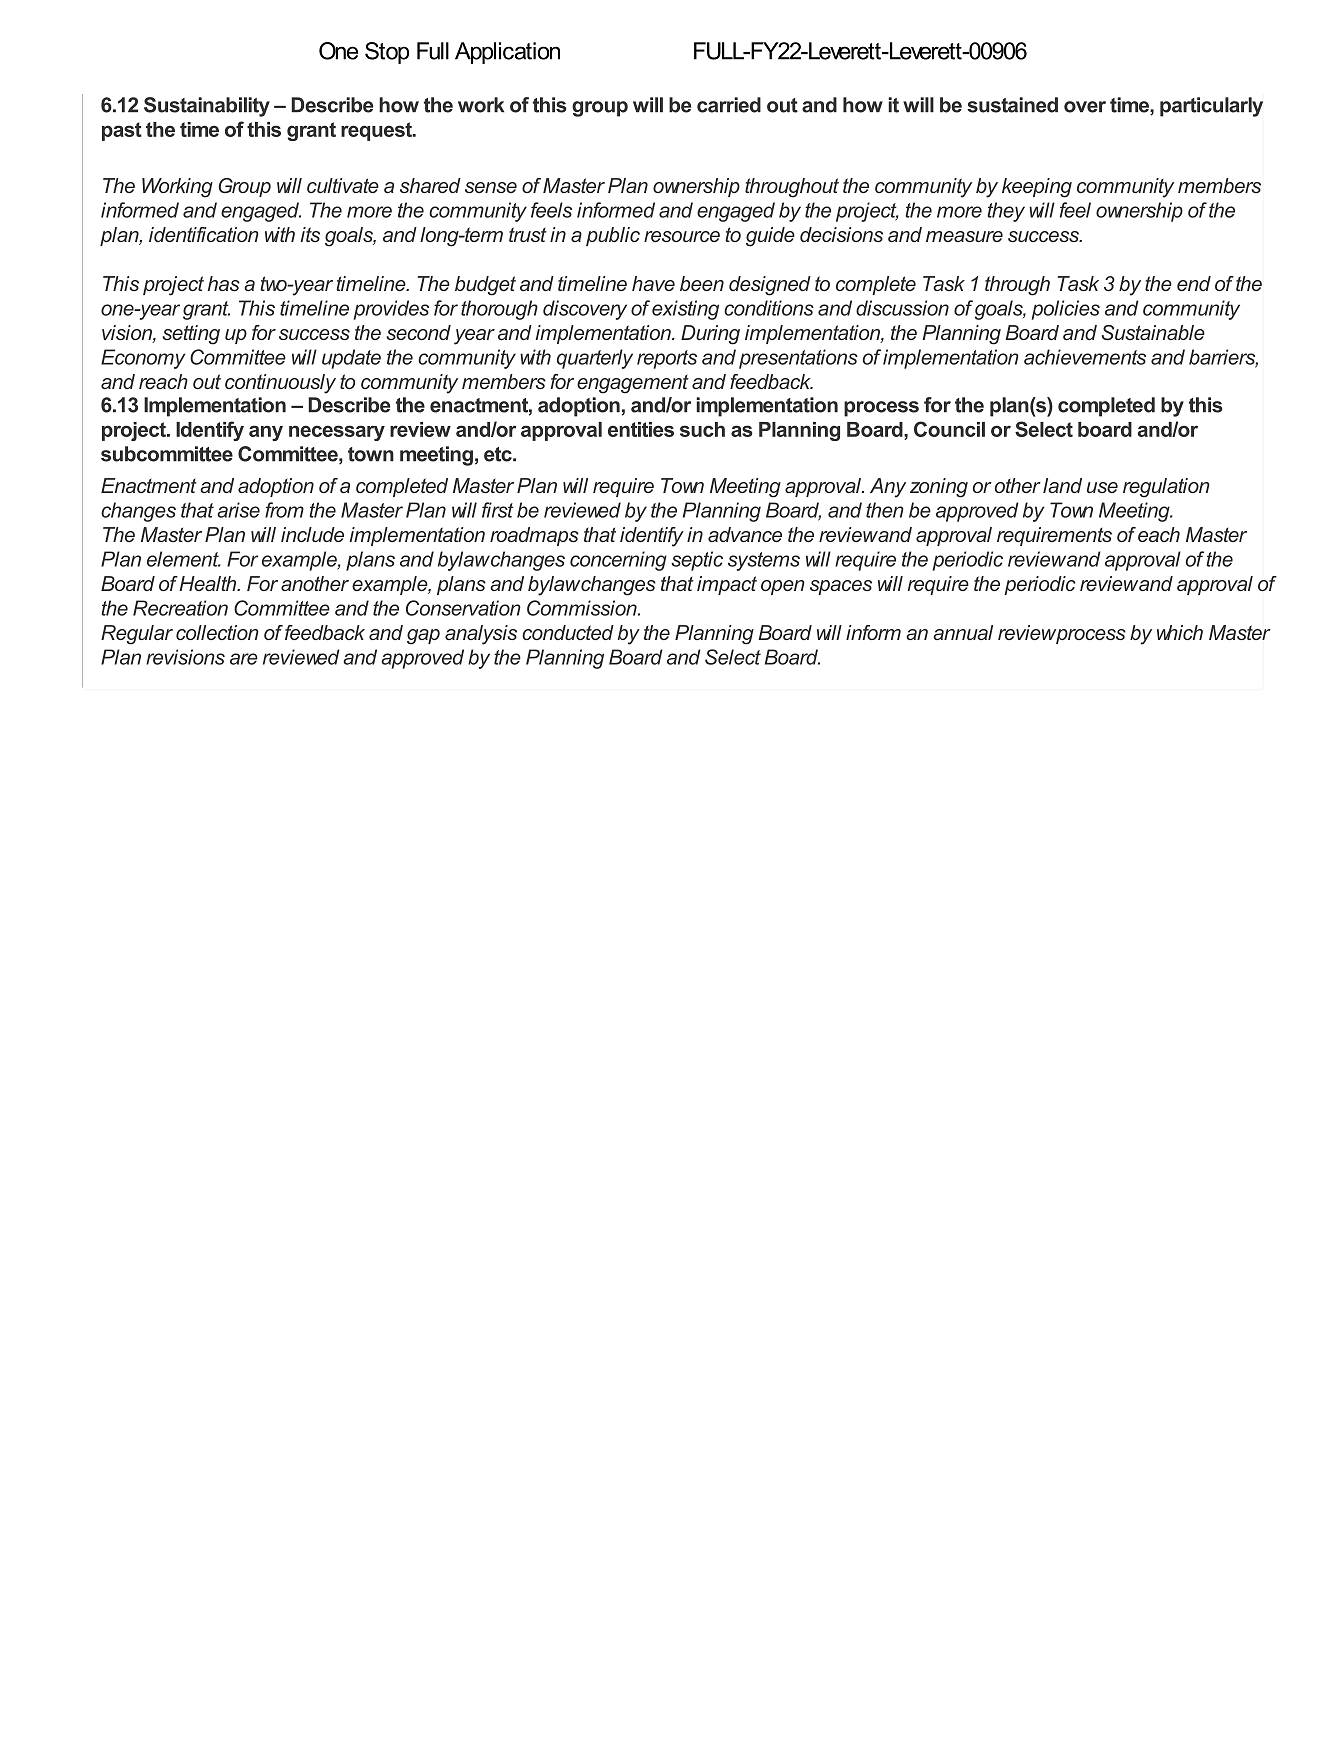 The width and height of the document is (1344, 1740). I want to click on carried, so click(729, 105).
